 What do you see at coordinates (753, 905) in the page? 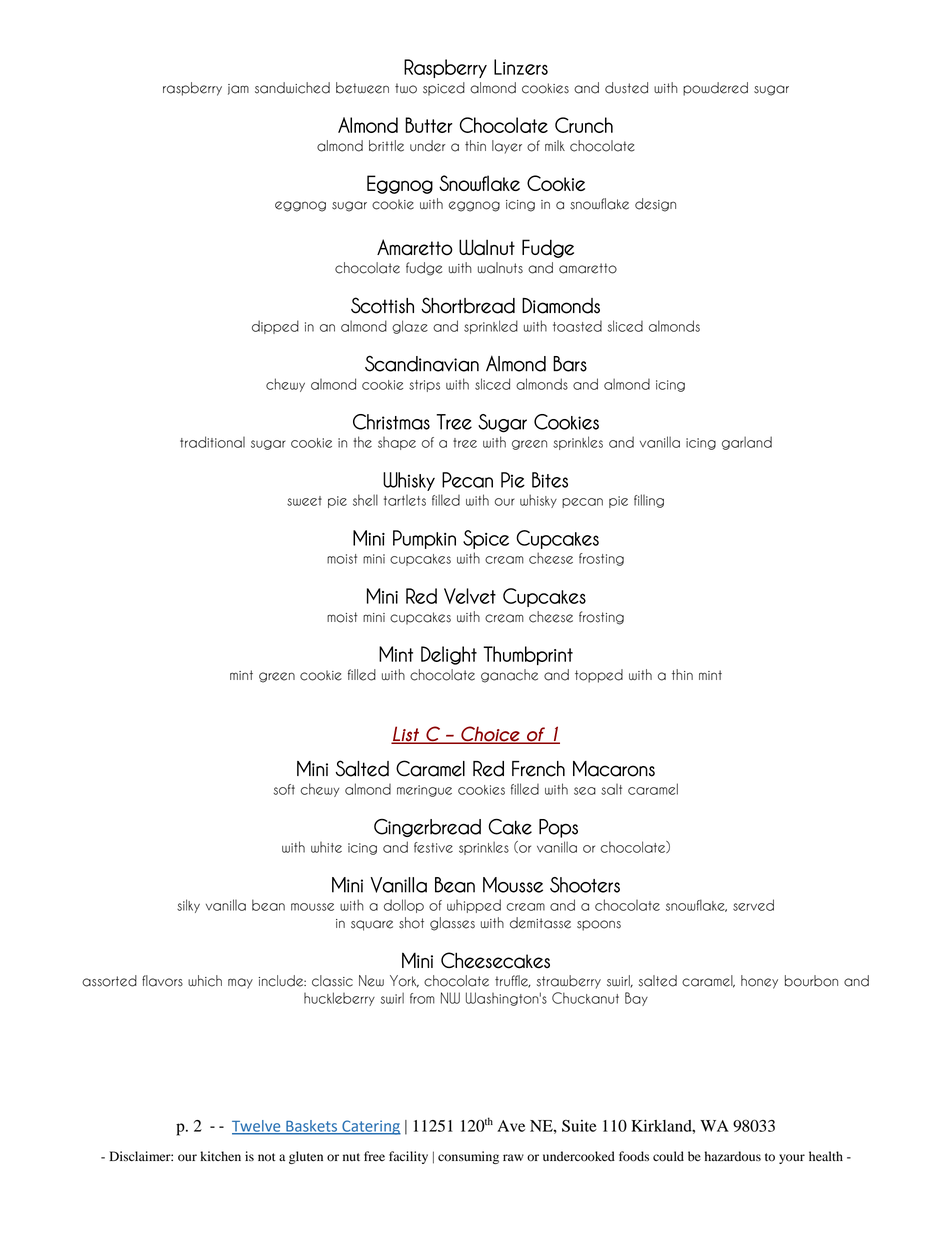
I see `served` at bounding box center [753, 905].
